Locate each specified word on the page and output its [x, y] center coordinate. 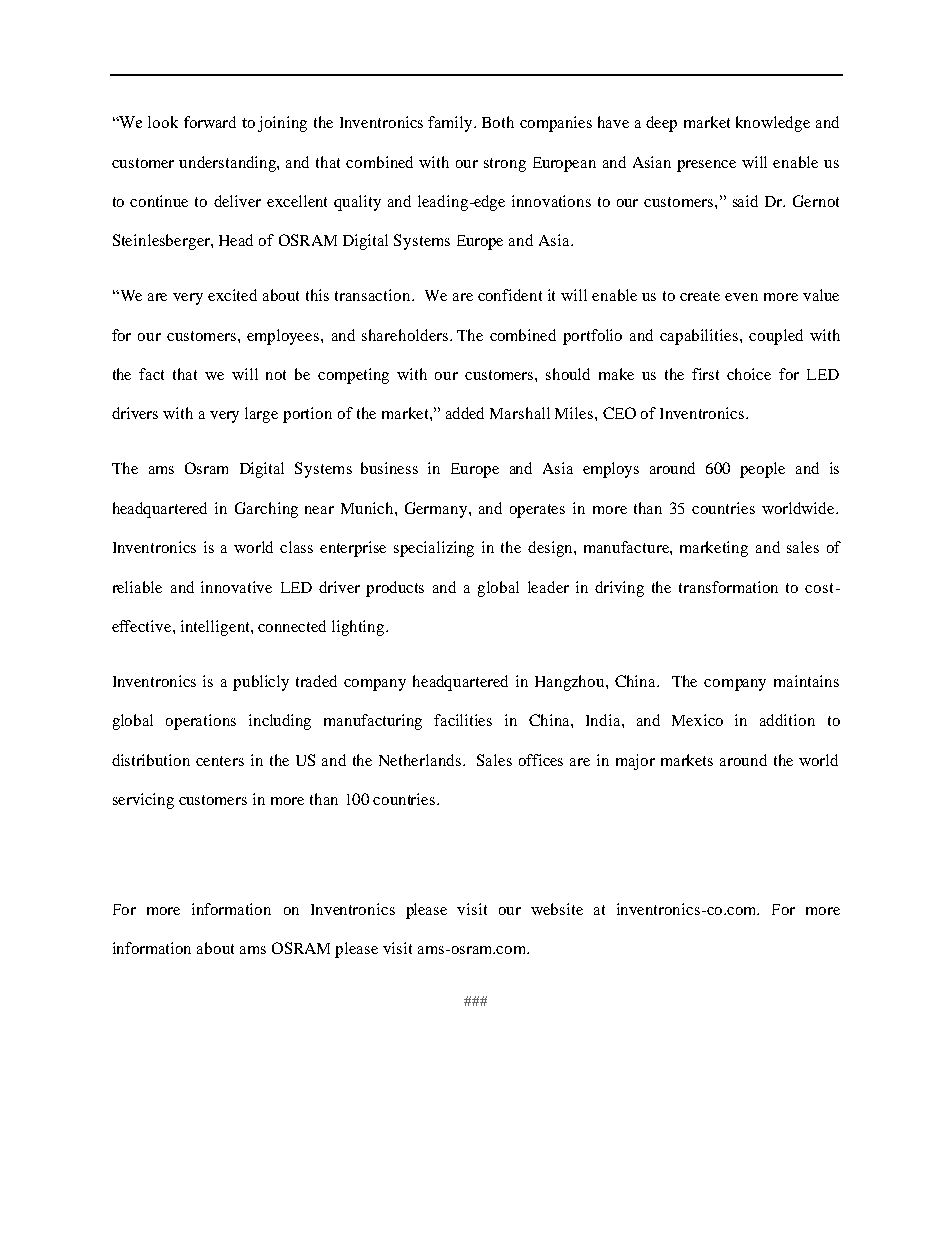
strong [505, 165]
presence [706, 166]
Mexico [697, 720]
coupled [776, 337]
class [296, 547]
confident [510, 295]
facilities [463, 720]
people [762, 470]
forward [210, 122]
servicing [143, 801]
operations [201, 722]
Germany [437, 510]
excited [232, 295]
